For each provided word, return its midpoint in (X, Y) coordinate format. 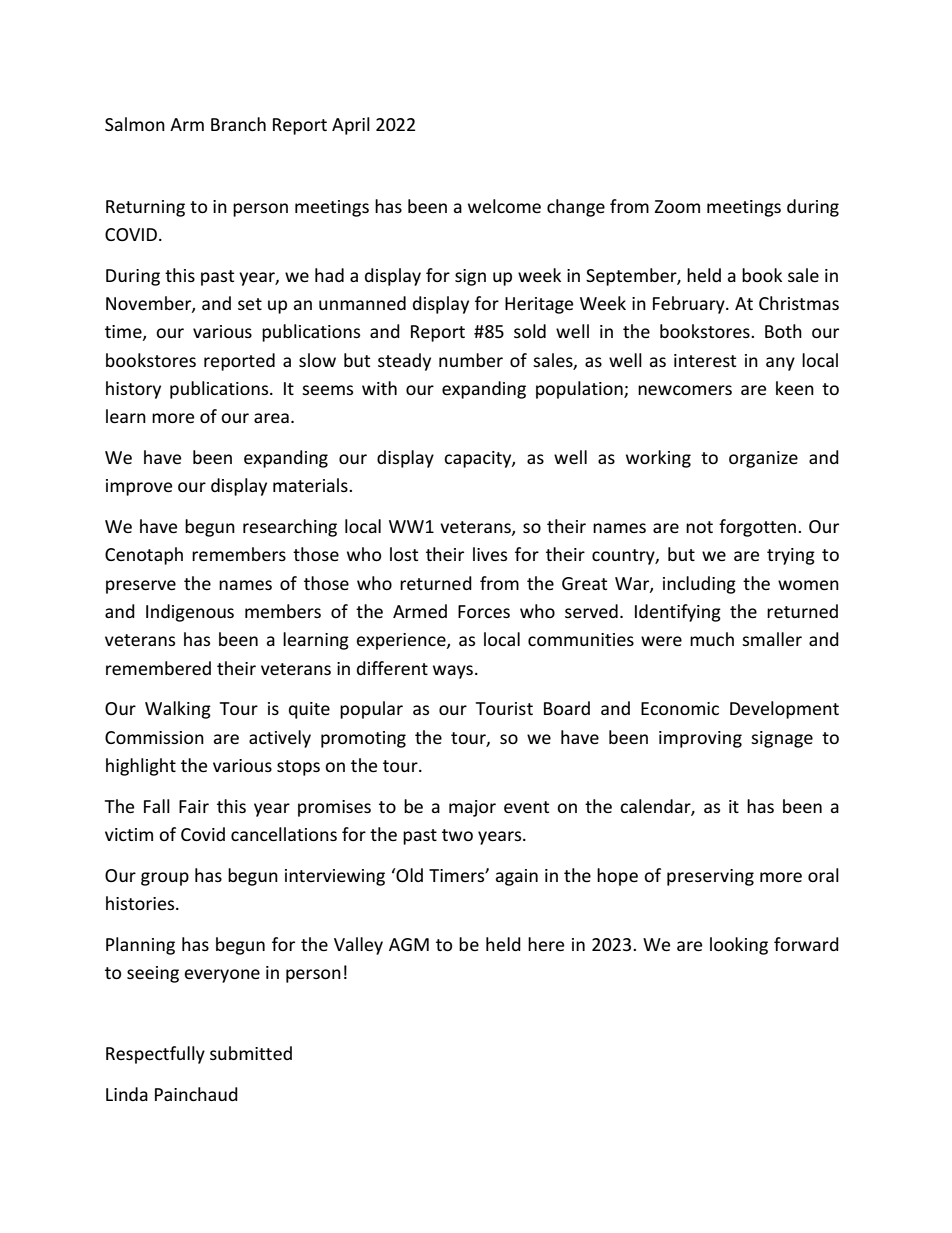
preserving (710, 877)
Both (783, 331)
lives (490, 554)
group (165, 879)
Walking (178, 710)
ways (453, 672)
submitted (251, 1053)
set (250, 304)
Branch (238, 124)
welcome (504, 206)
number (471, 360)
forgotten (759, 528)
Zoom (677, 206)
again (516, 877)
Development (784, 710)
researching (290, 528)
